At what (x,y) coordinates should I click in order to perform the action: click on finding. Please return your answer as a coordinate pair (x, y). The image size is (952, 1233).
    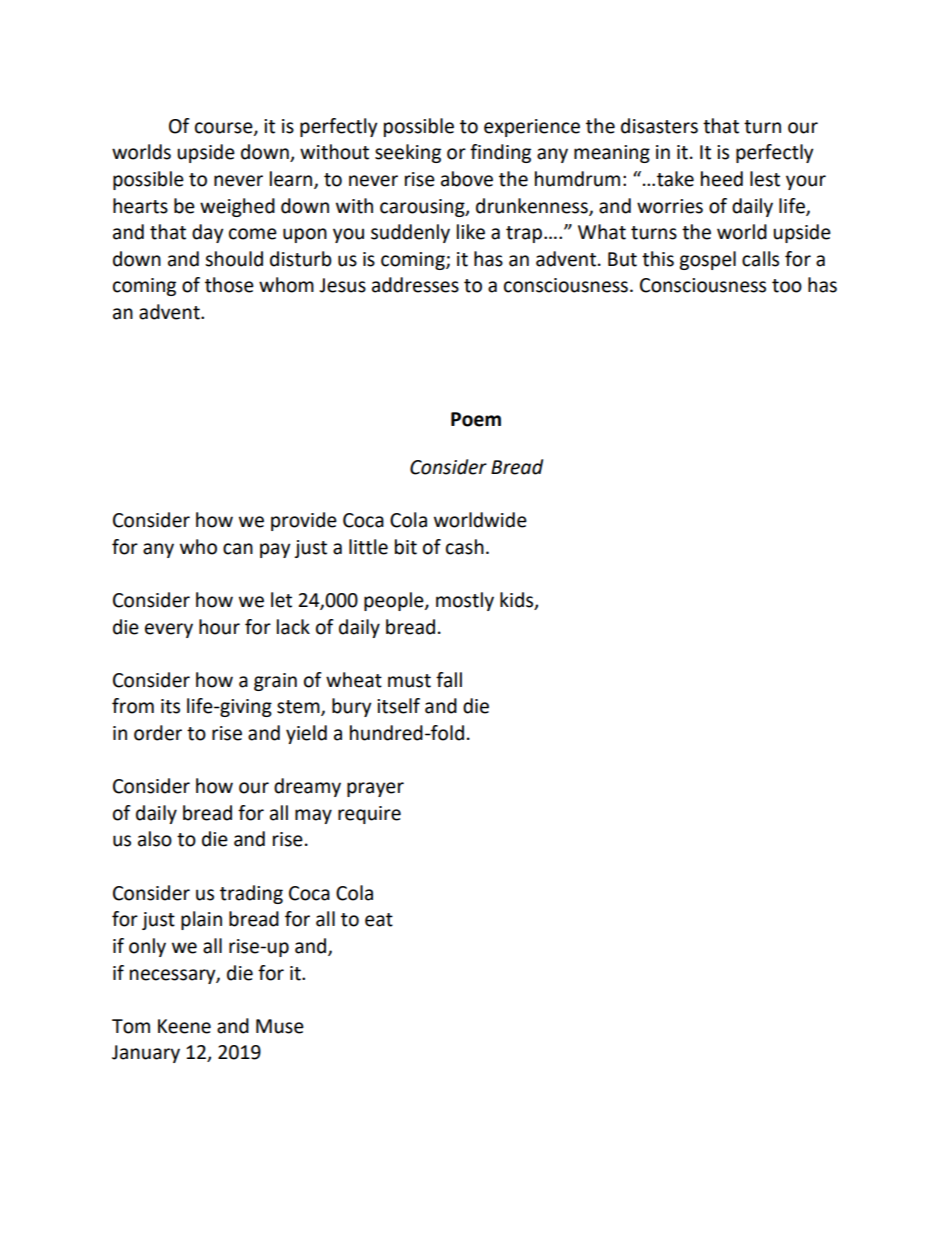
    Looking at the image, I should click on (500, 153).
